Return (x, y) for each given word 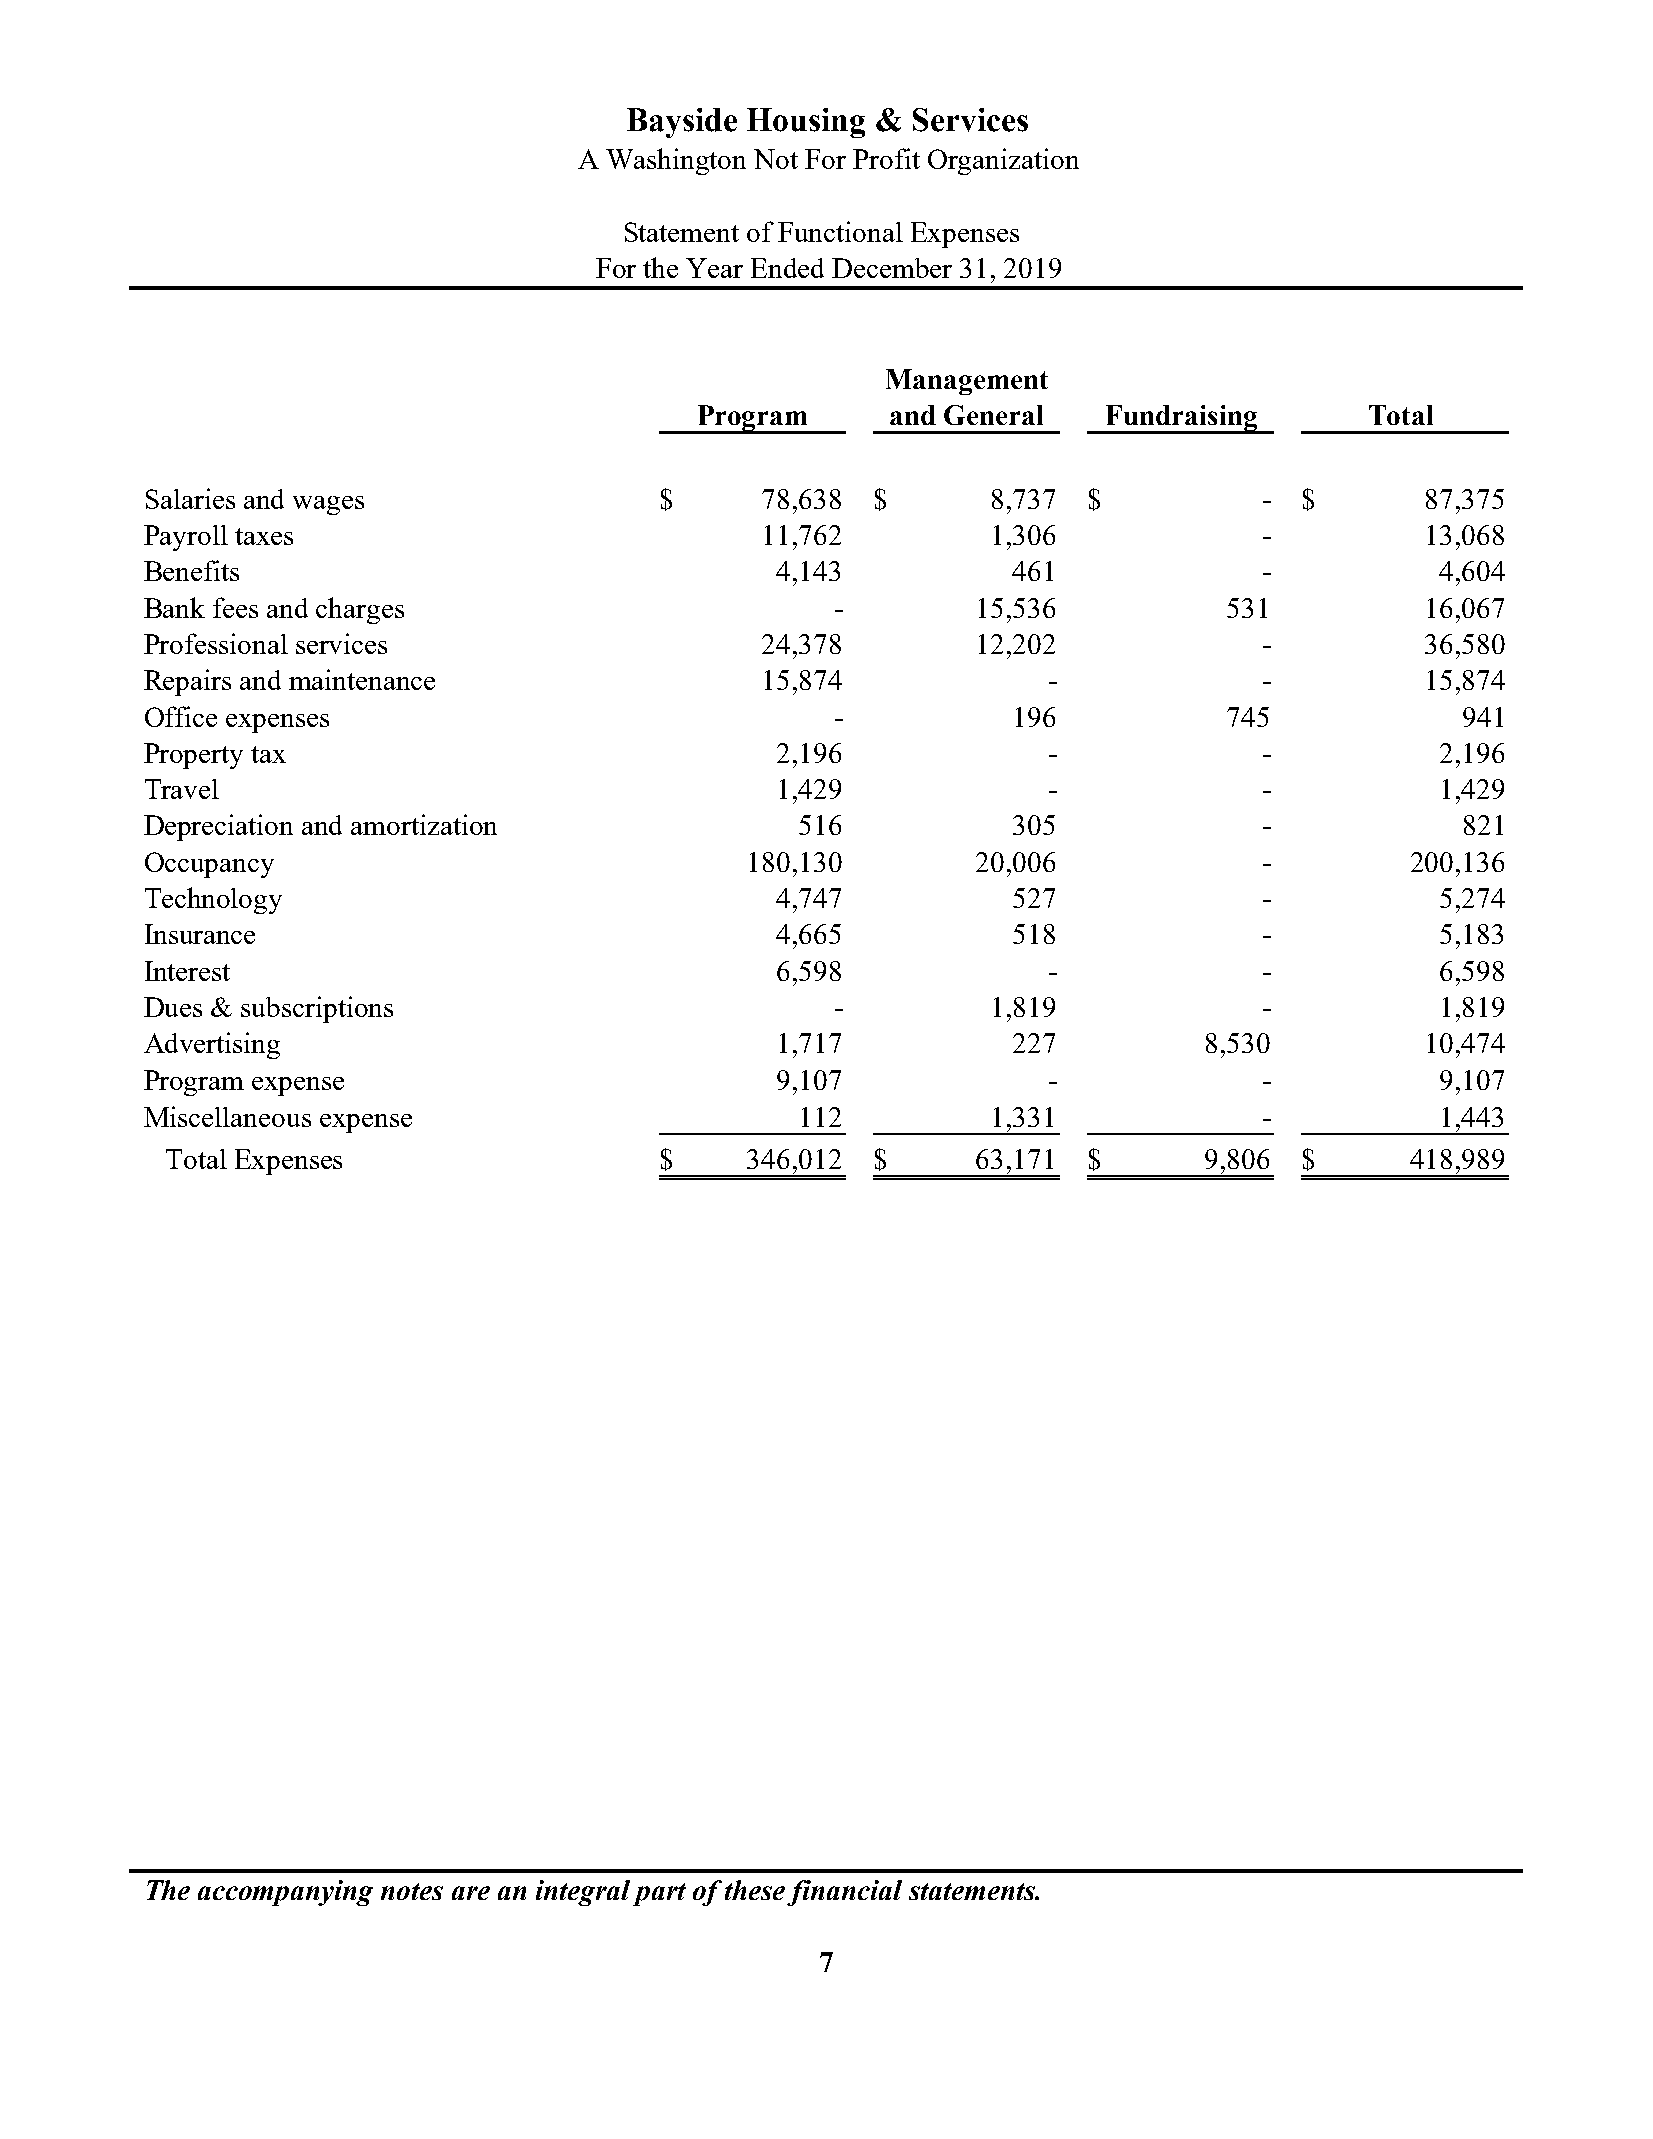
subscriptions (317, 1009)
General (993, 415)
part (659, 1894)
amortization (424, 824)
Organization (1003, 161)
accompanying (285, 1893)
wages (328, 505)
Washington (676, 161)
